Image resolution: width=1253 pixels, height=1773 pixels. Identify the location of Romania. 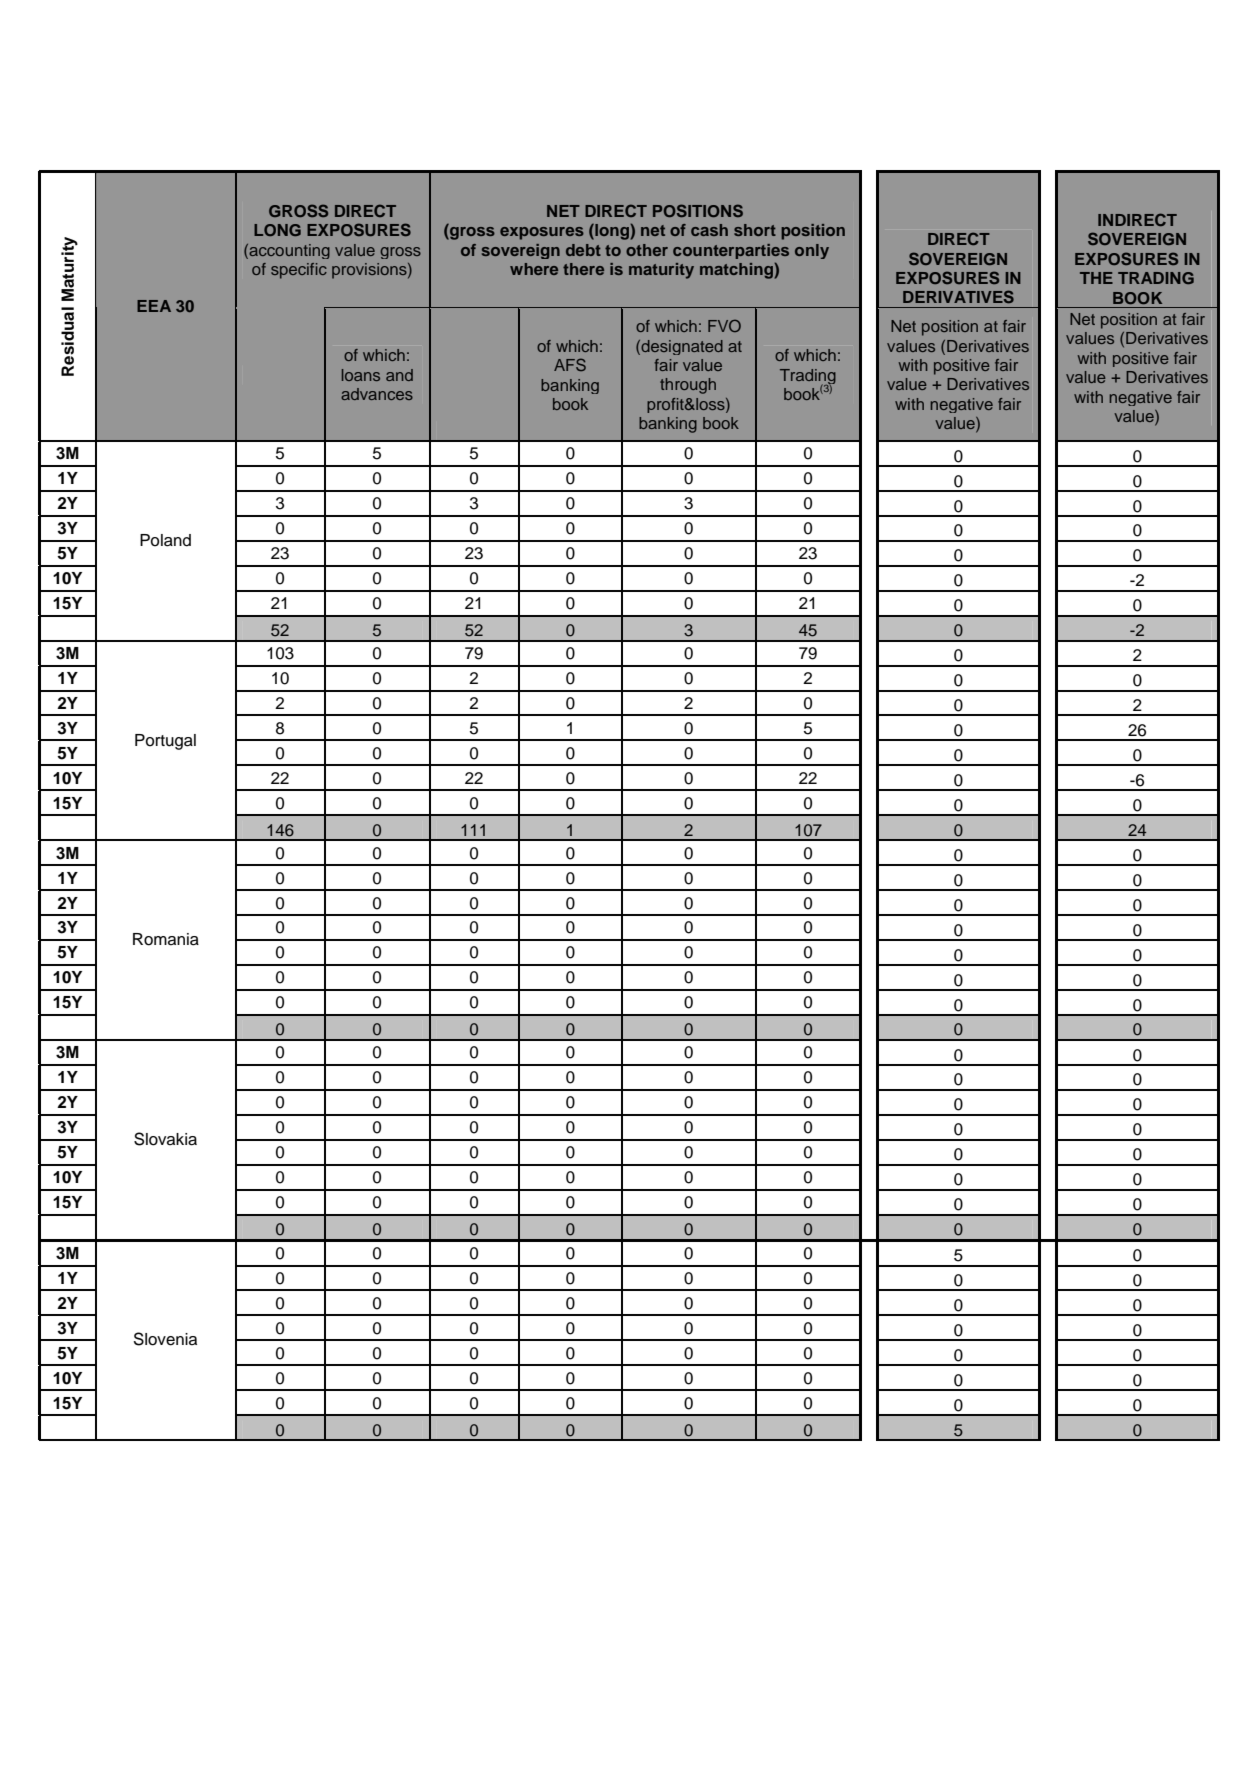
(166, 939).
